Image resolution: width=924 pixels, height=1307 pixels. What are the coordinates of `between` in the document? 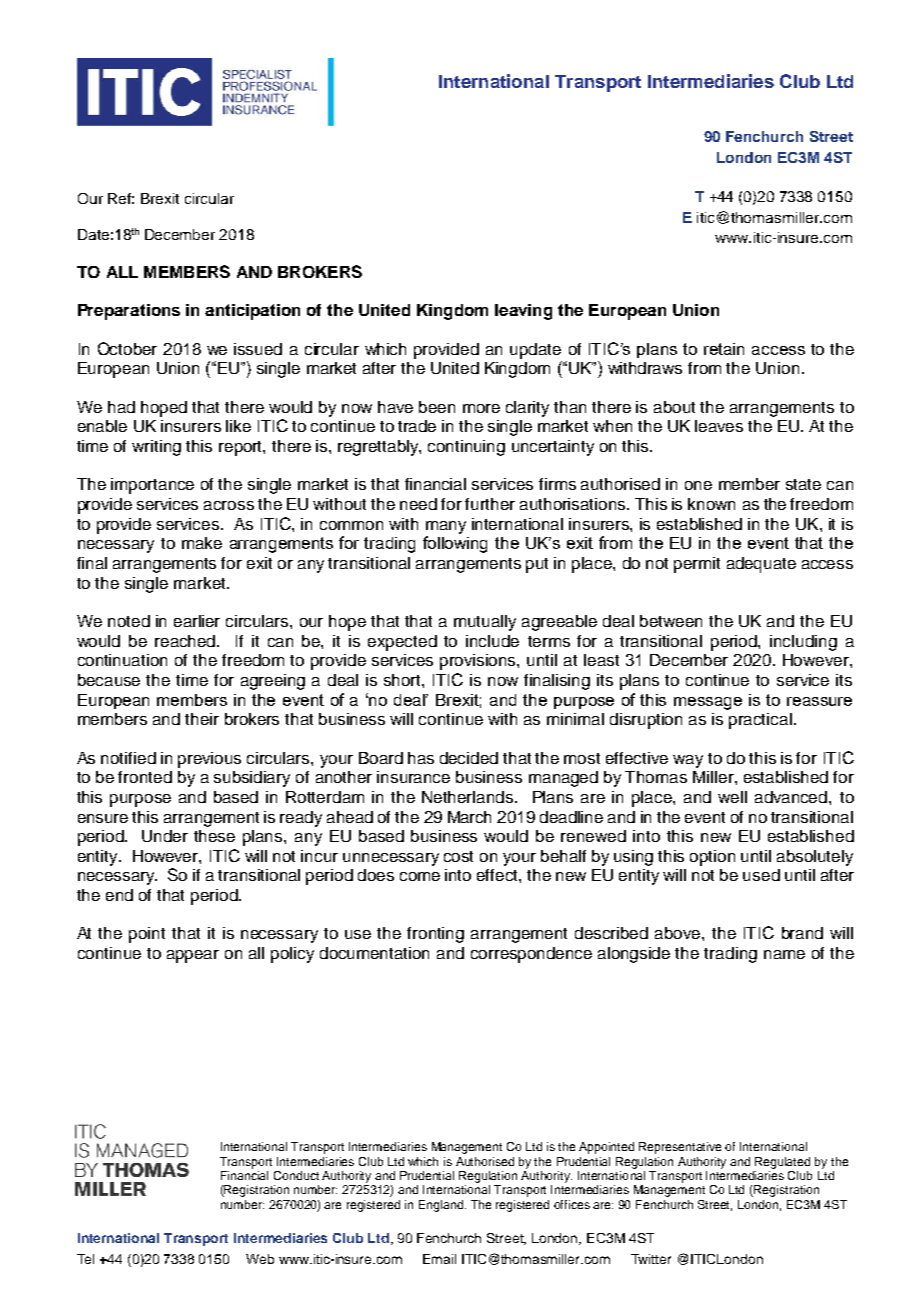 It's located at (671, 621).
